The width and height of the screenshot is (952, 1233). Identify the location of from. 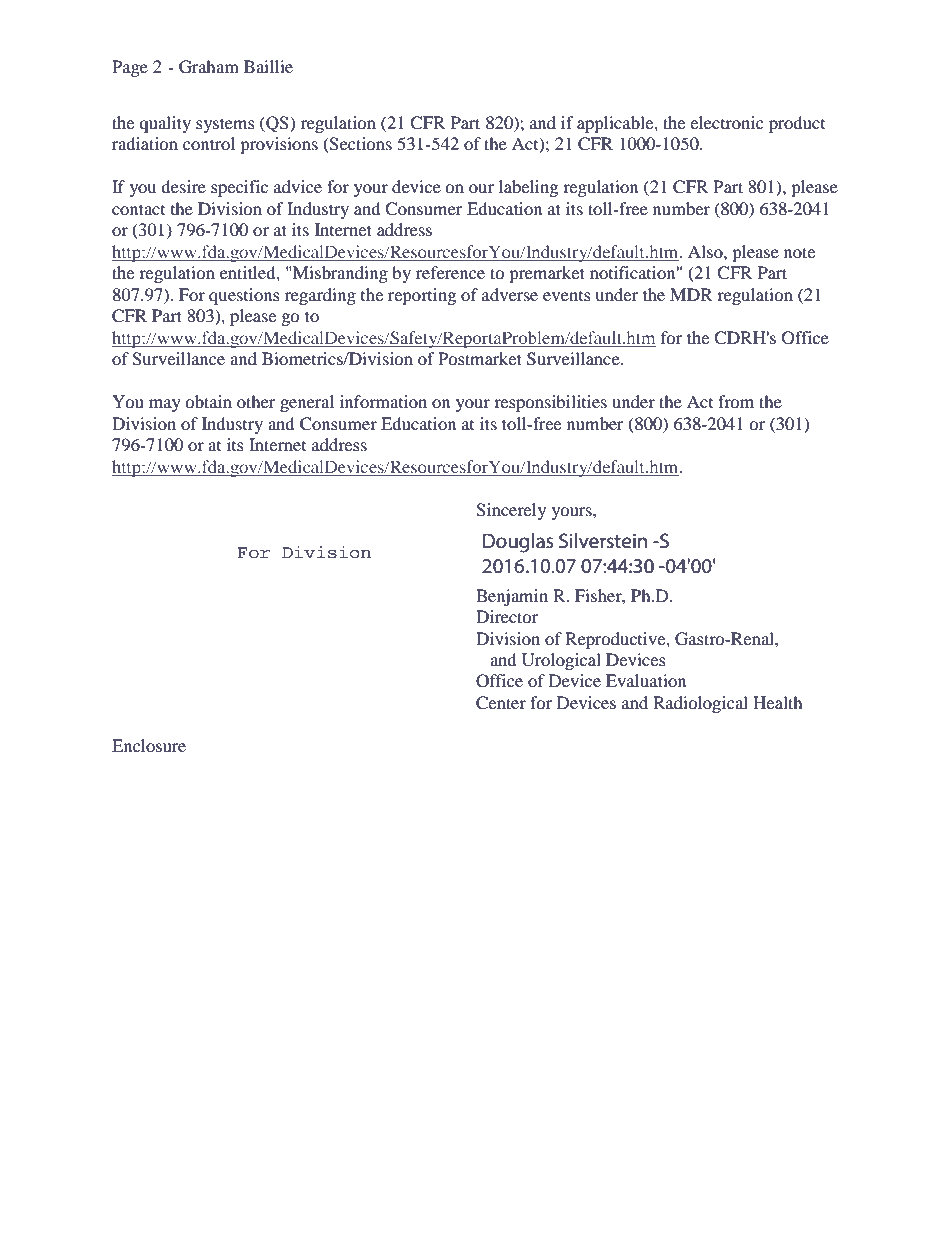
(736, 401).
